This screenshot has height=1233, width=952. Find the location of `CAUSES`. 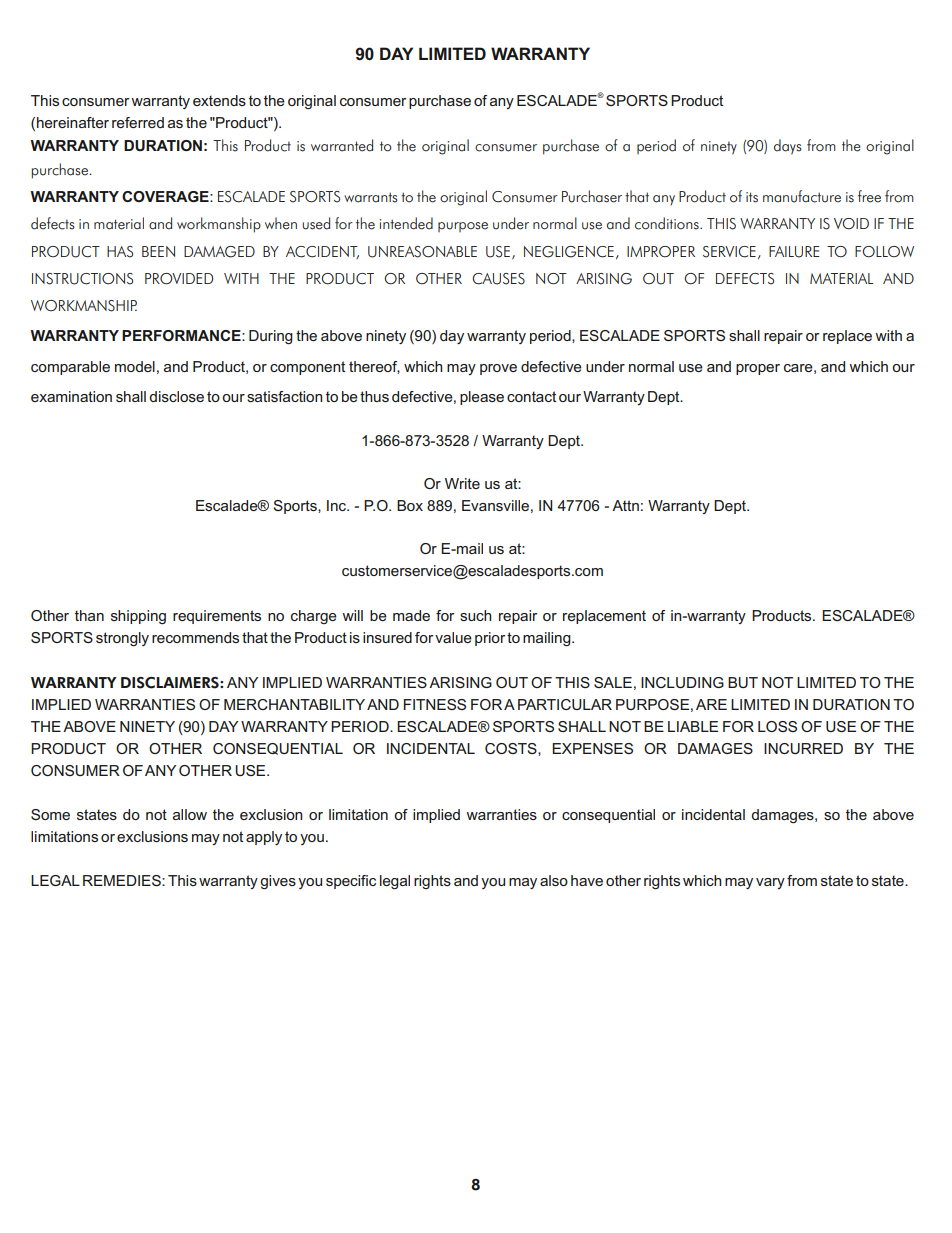

CAUSES is located at coordinates (498, 279).
